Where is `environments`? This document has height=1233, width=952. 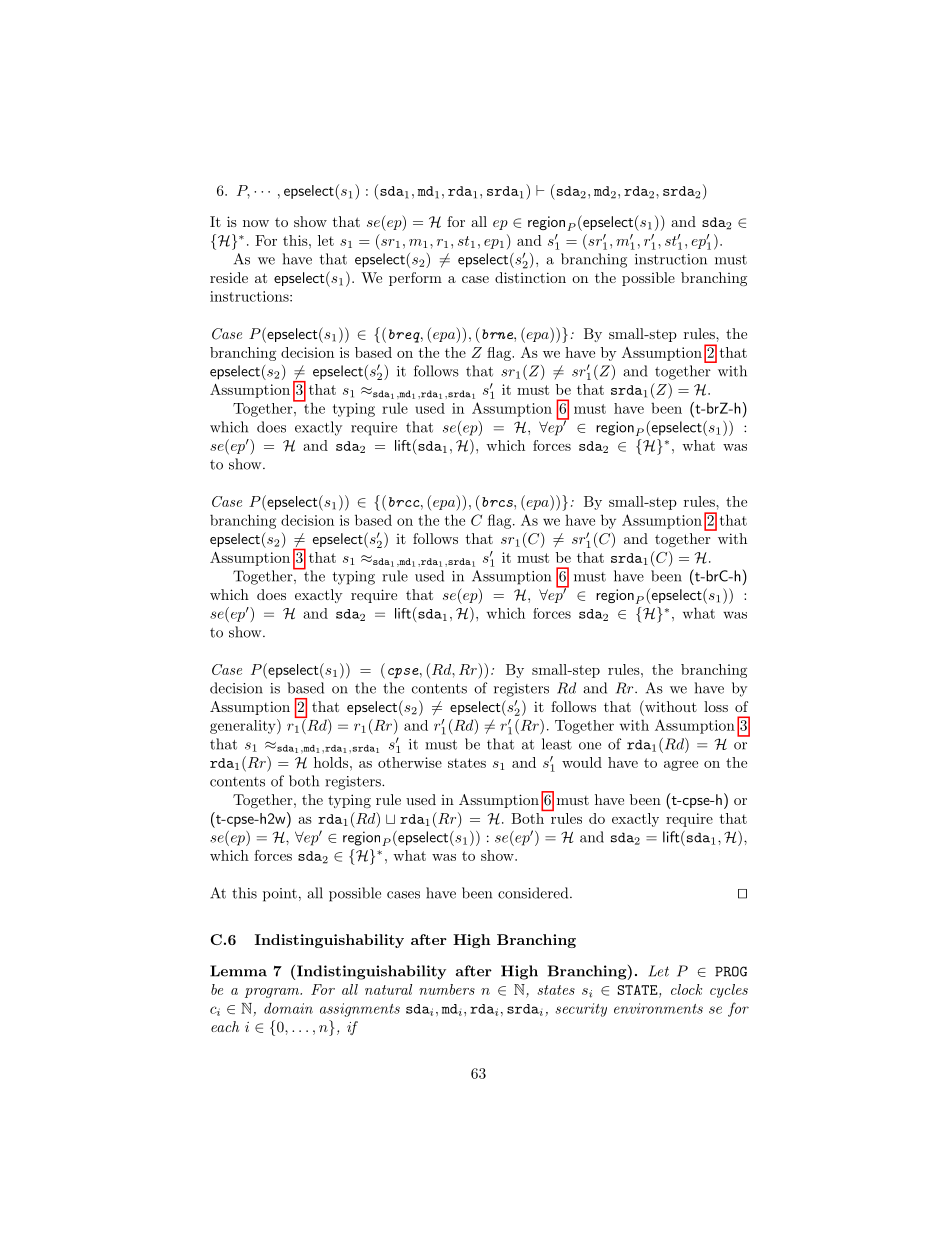
environments is located at coordinates (658, 1008).
